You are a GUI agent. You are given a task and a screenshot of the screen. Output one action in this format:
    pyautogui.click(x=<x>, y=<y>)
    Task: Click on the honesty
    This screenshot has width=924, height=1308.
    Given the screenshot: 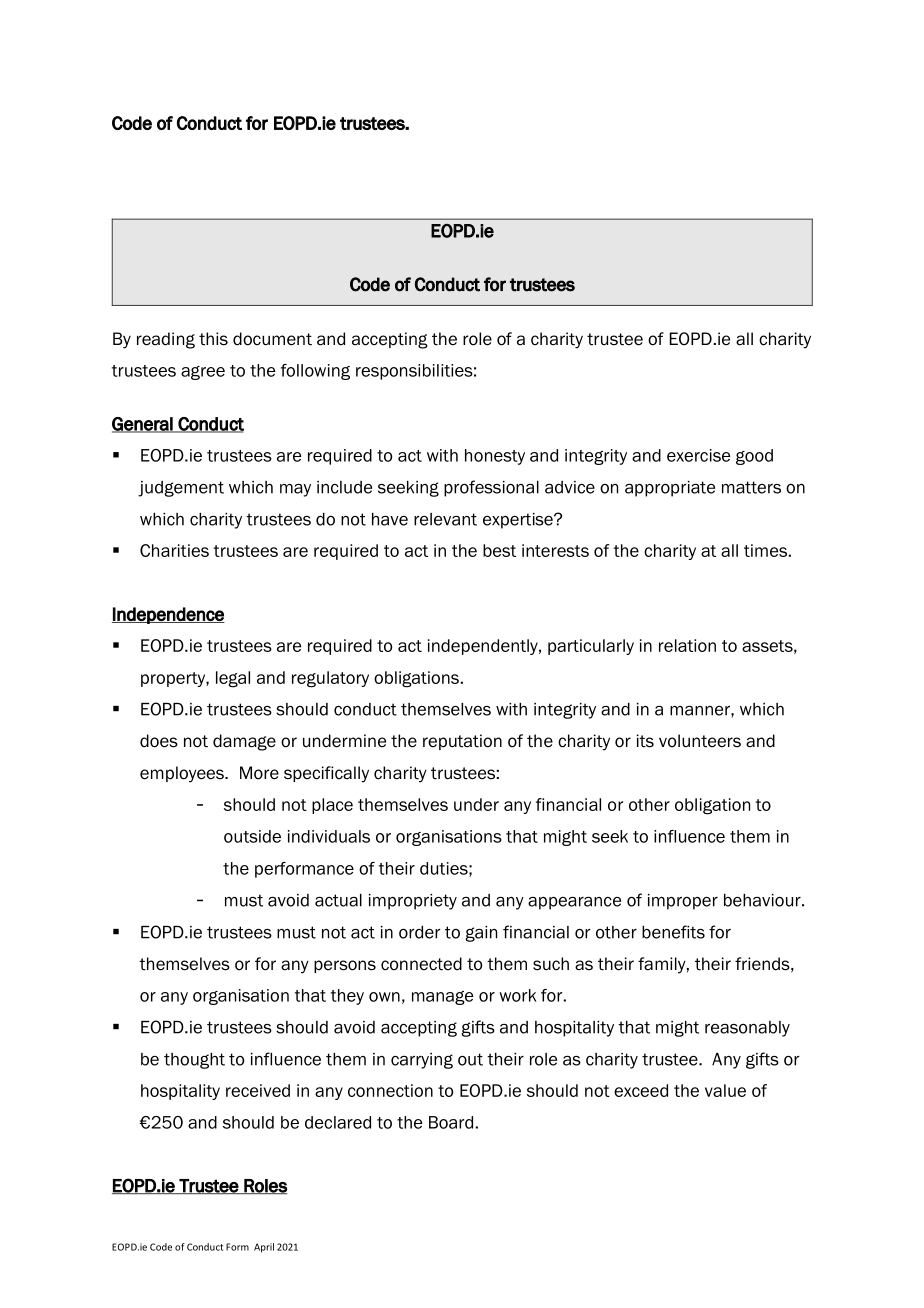 What is the action you would take?
    pyautogui.click(x=495, y=457)
